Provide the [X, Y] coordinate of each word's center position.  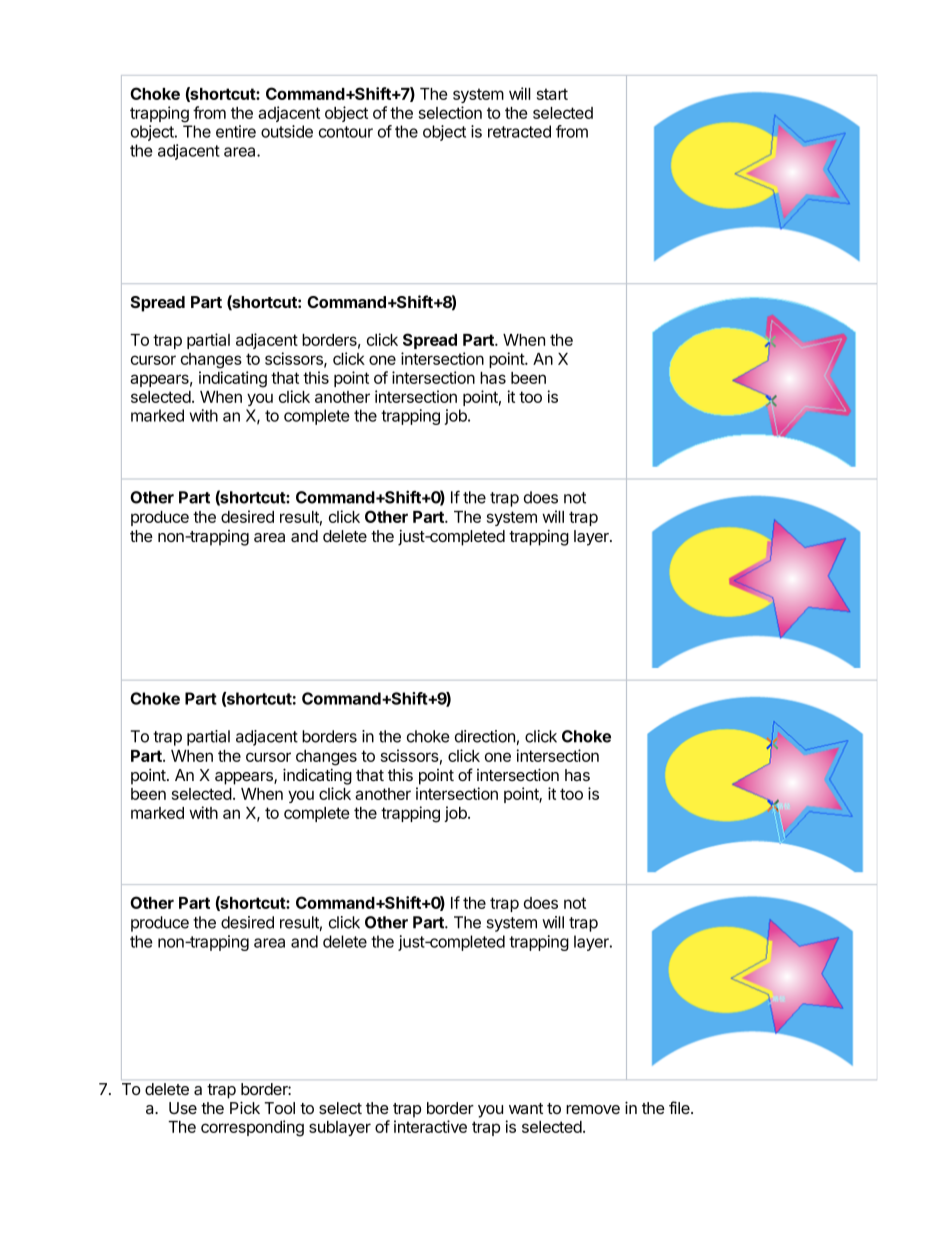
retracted [519, 131]
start [552, 94]
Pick [245, 1107]
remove [593, 1109]
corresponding [252, 1128]
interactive [430, 1126]
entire [236, 131]
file [680, 1107]
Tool [279, 1108]
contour [346, 132]
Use [183, 1108]
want [526, 1108]
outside [287, 131]
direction [485, 736]
